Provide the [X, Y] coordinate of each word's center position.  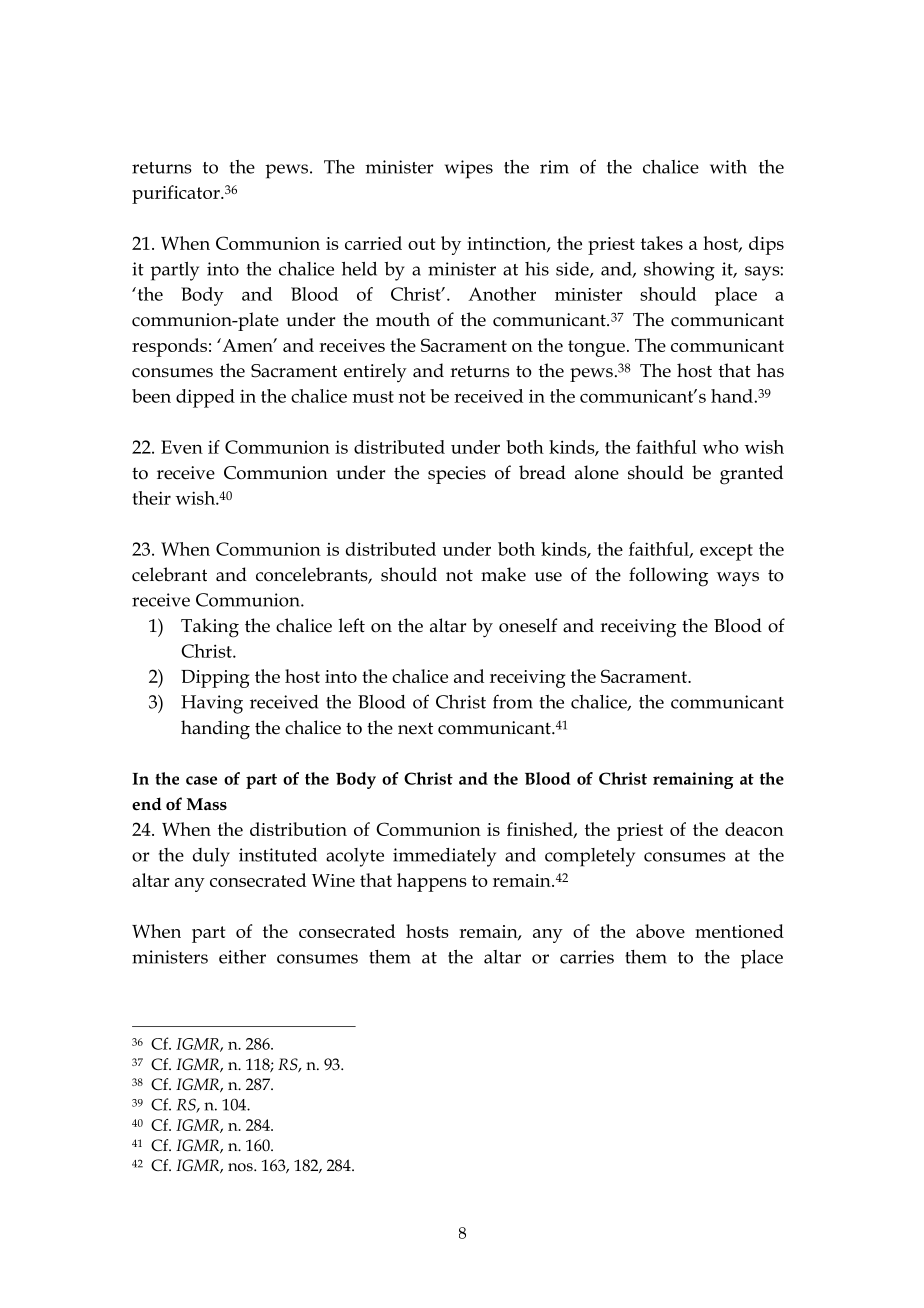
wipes [469, 169]
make [503, 574]
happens [431, 882]
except [726, 552]
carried [373, 243]
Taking [210, 628]
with [728, 167]
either [242, 957]
